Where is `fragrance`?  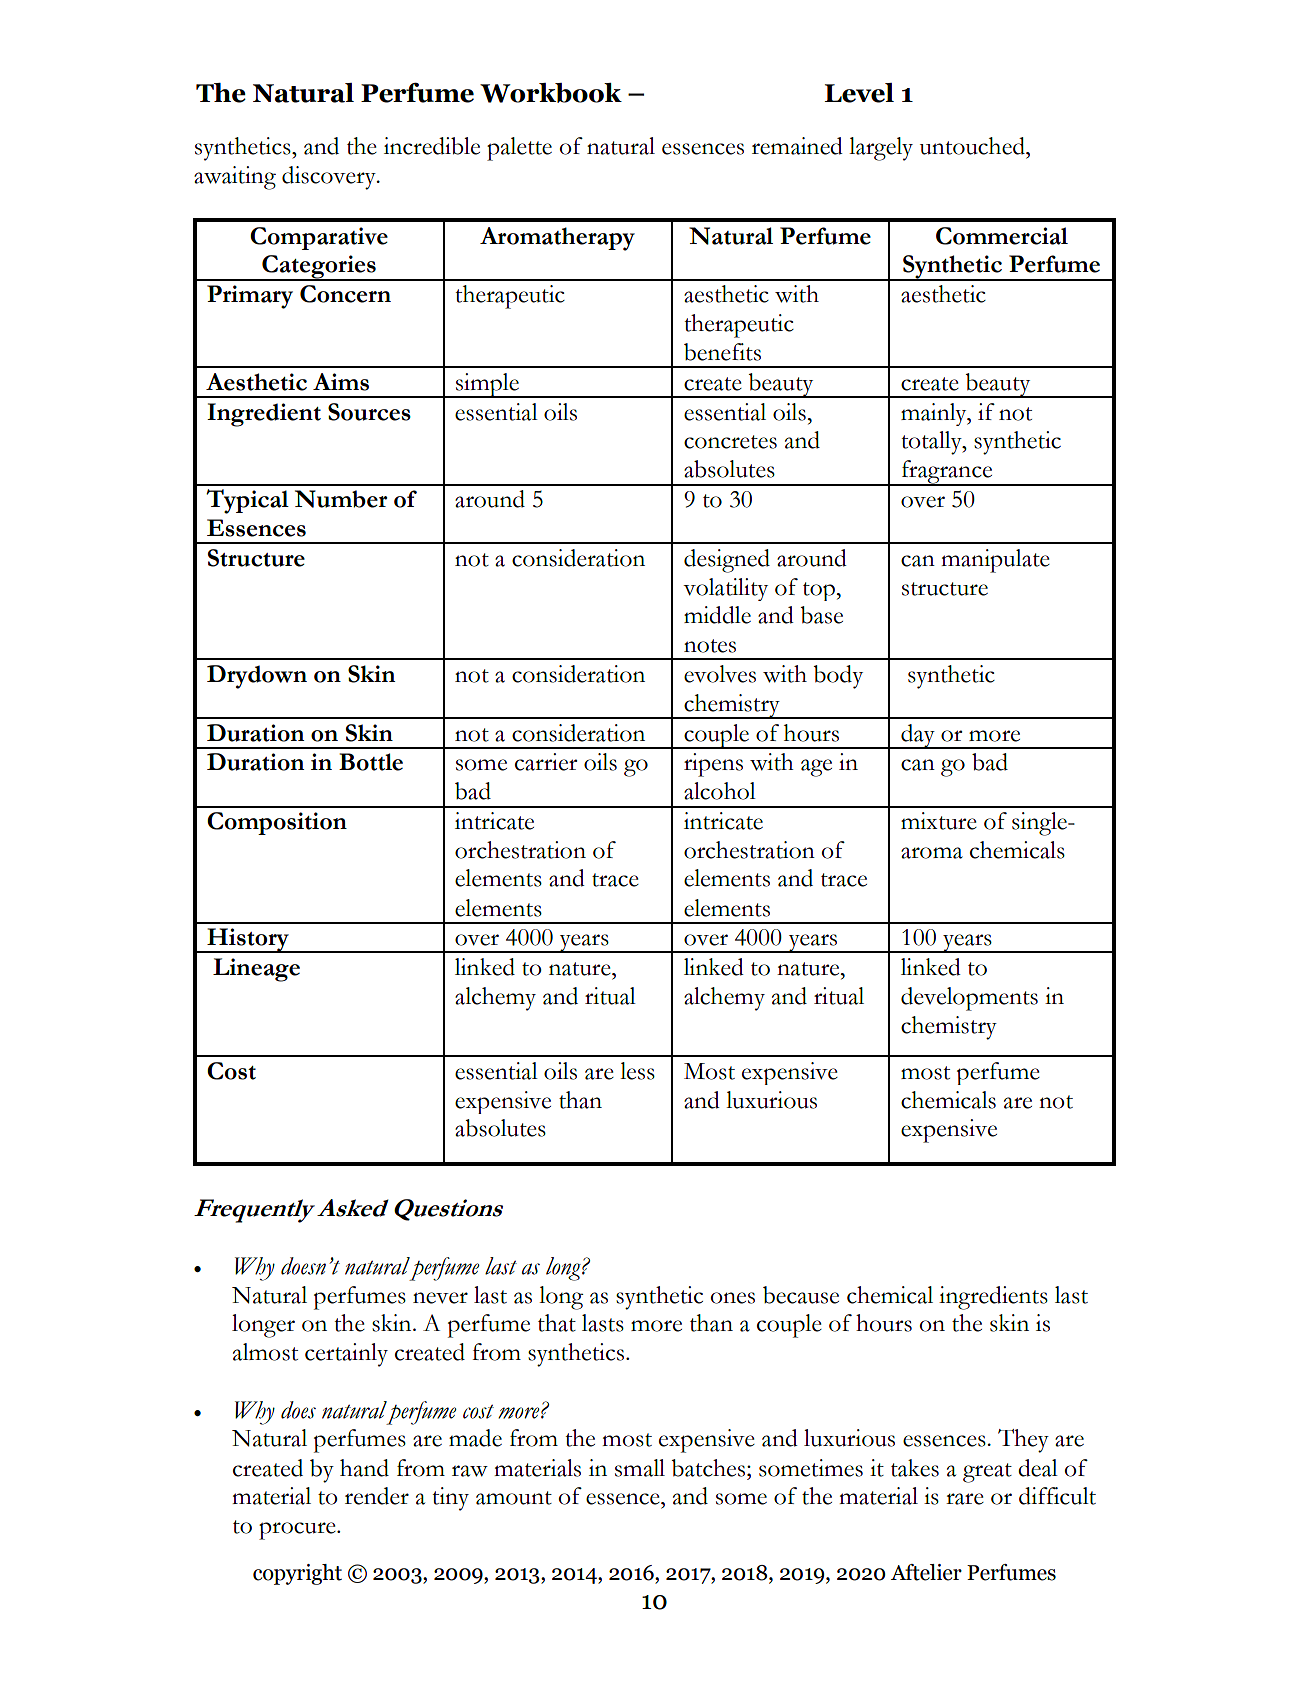
fragrance is located at coordinates (947, 473).
